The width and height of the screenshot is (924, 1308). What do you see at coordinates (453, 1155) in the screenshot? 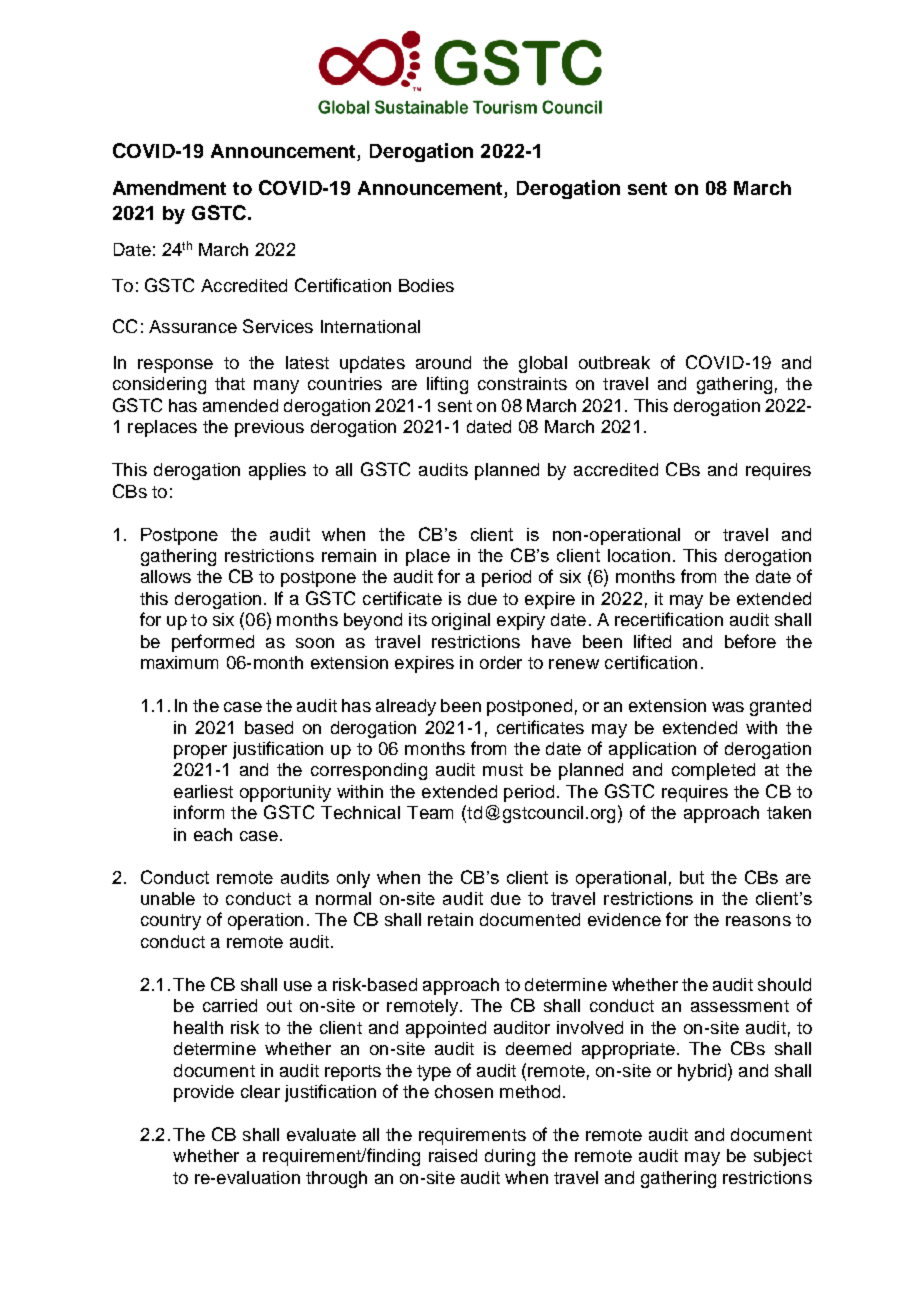
I see `raised` at bounding box center [453, 1155].
